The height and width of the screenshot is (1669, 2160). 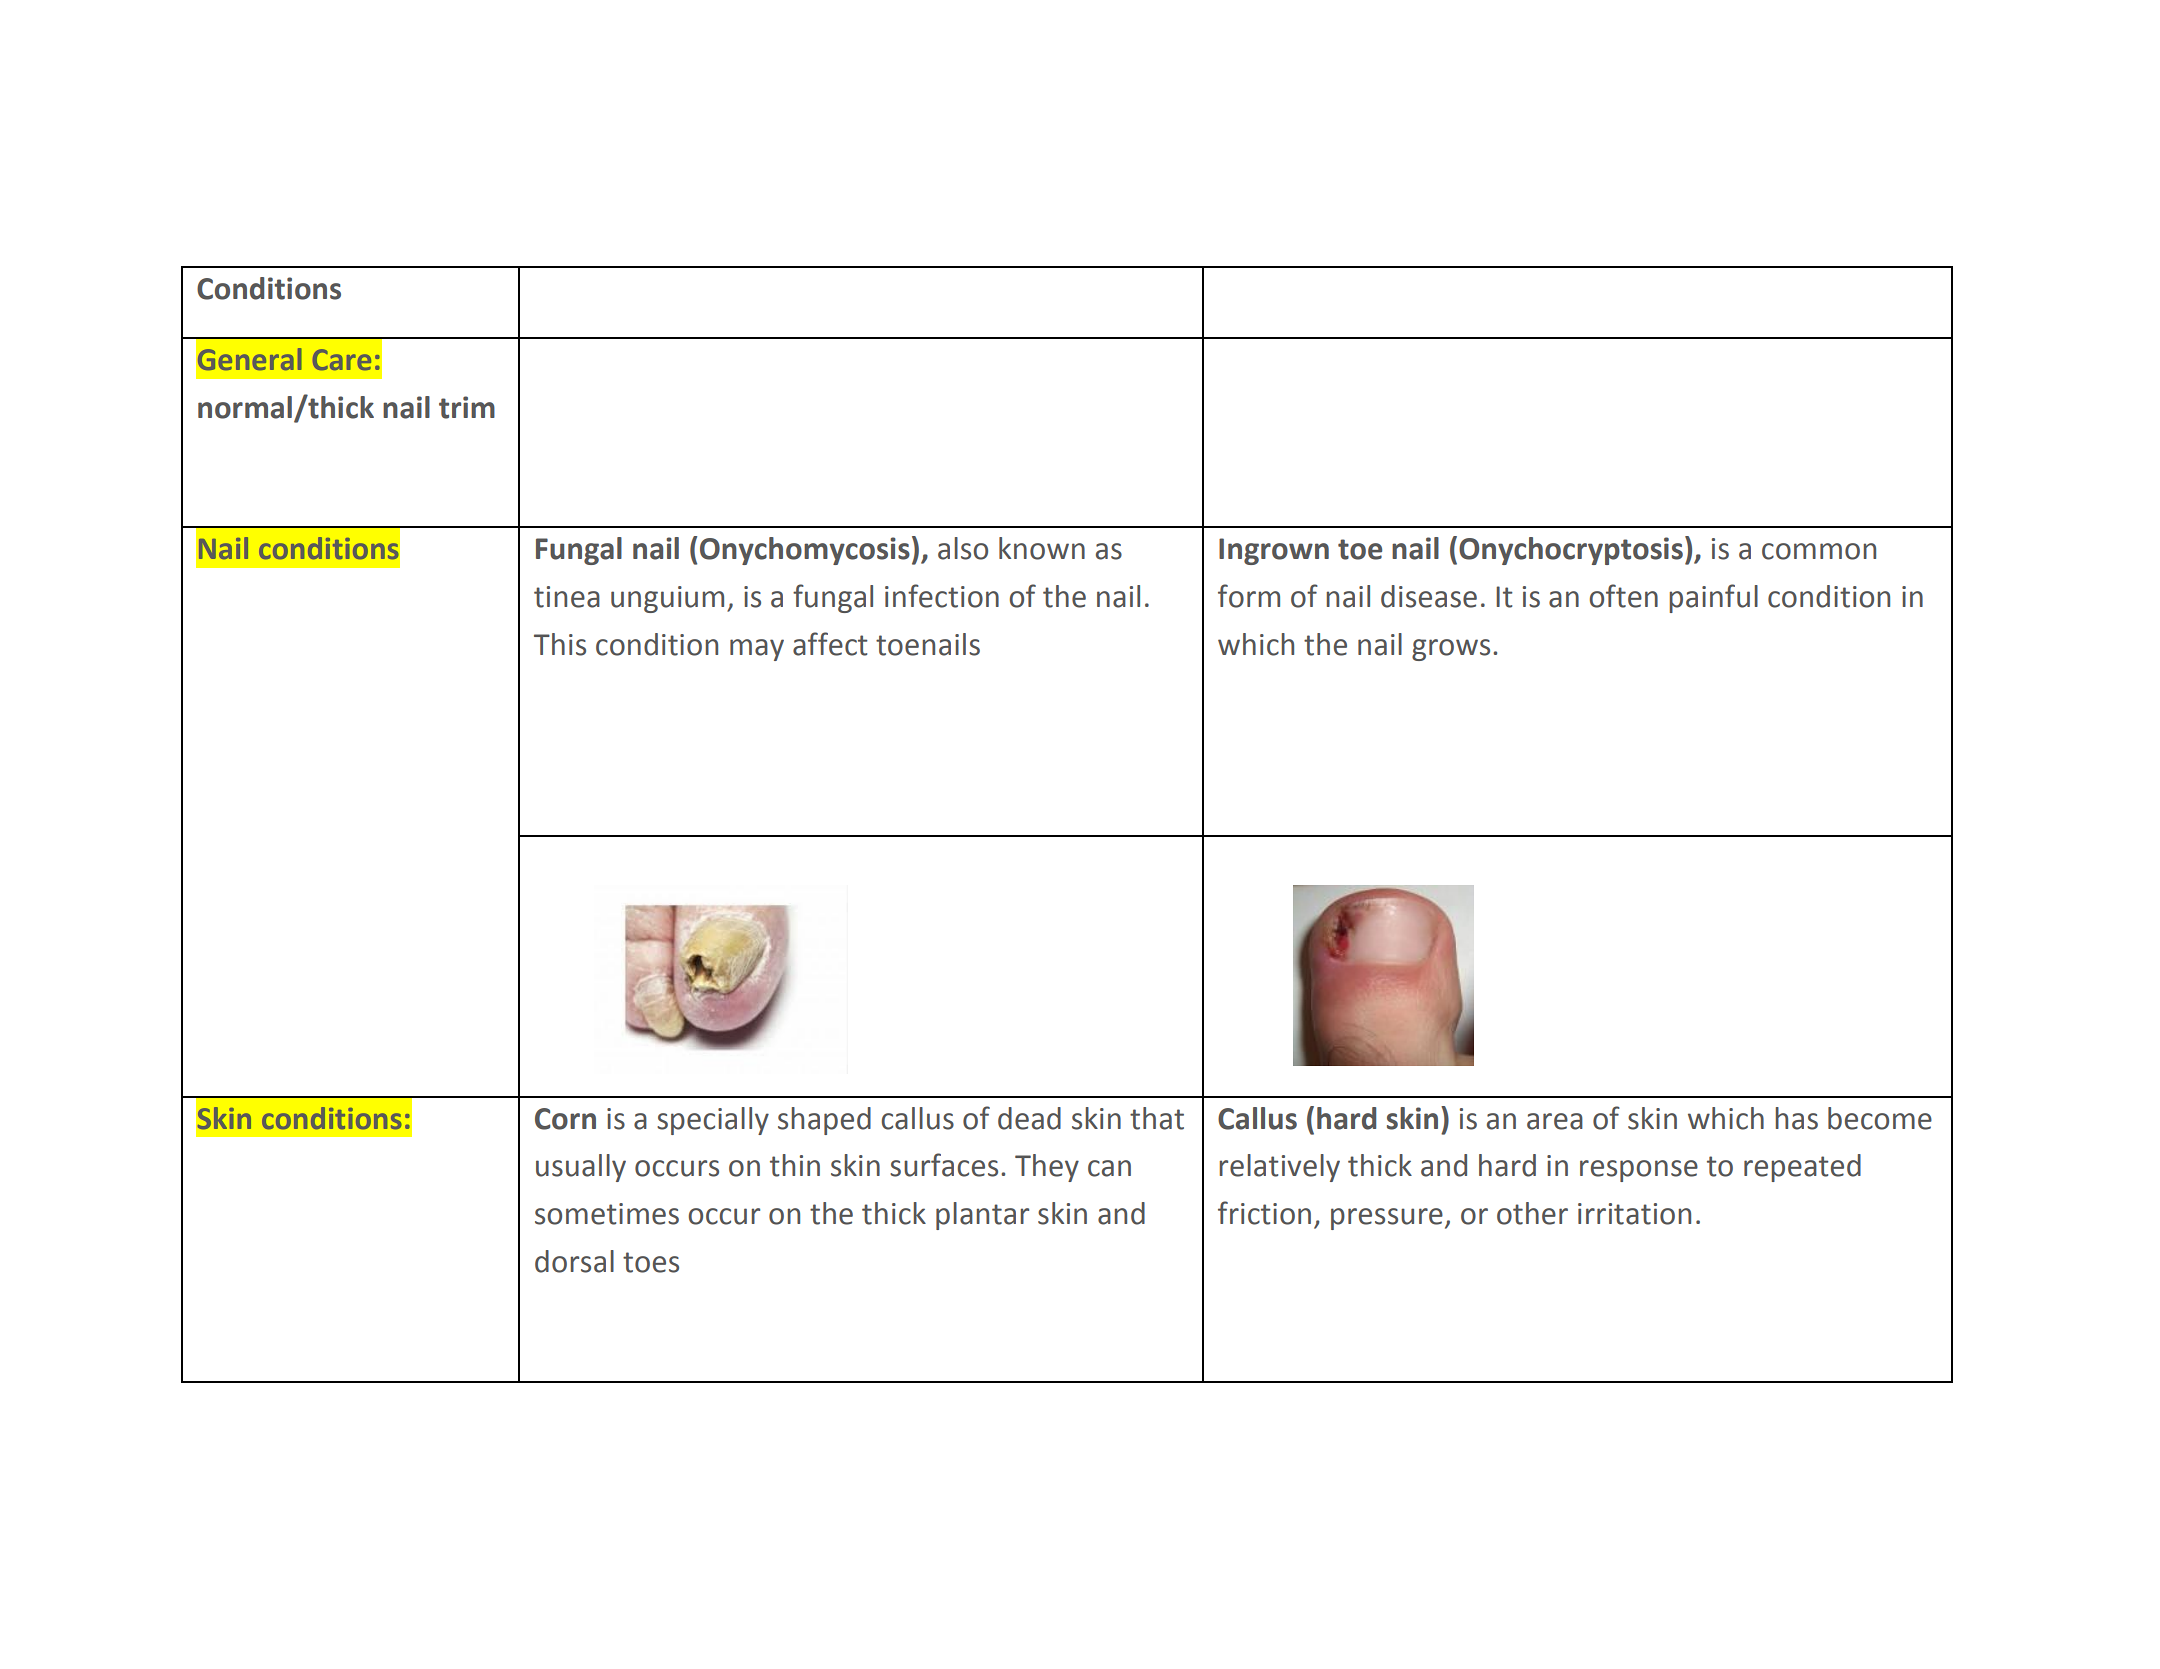 What do you see at coordinates (982, 1216) in the screenshot?
I see `plantar` at bounding box center [982, 1216].
